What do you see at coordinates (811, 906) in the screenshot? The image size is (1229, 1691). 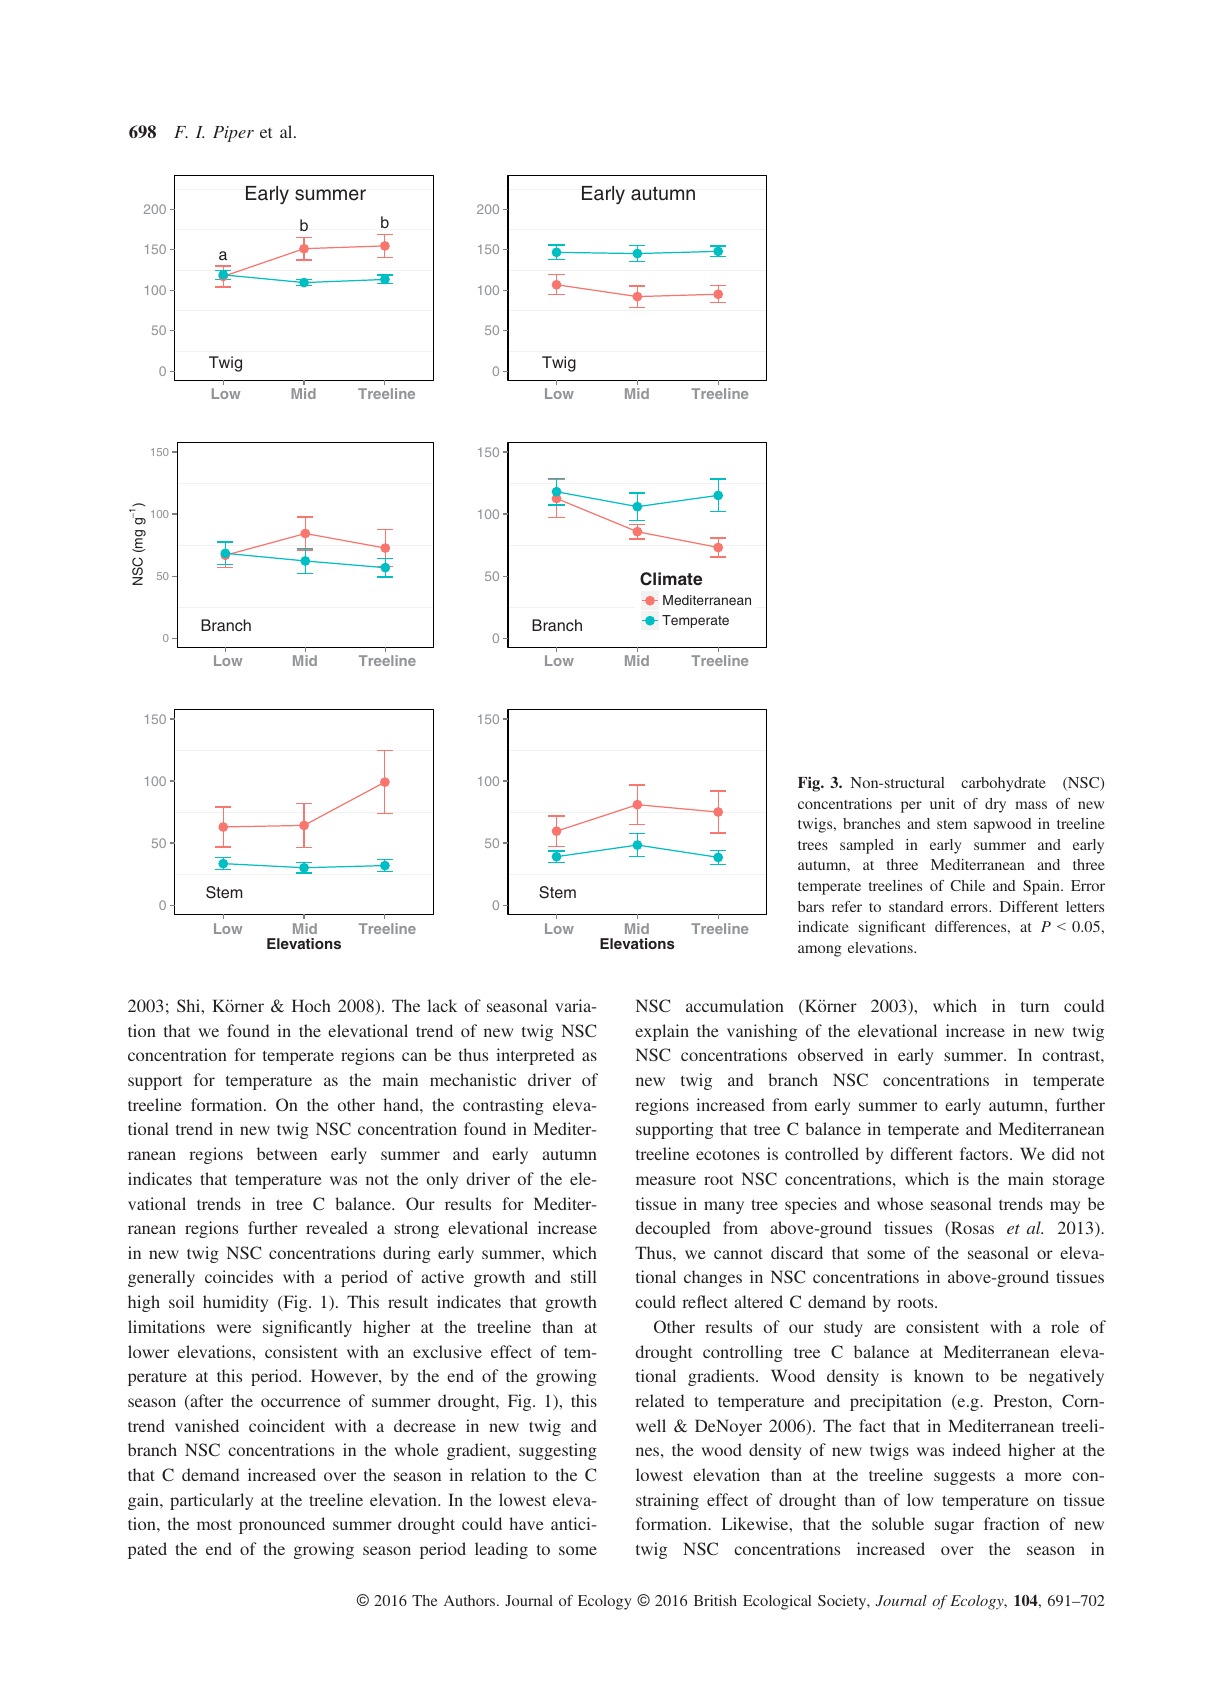 I see `bars` at bounding box center [811, 906].
